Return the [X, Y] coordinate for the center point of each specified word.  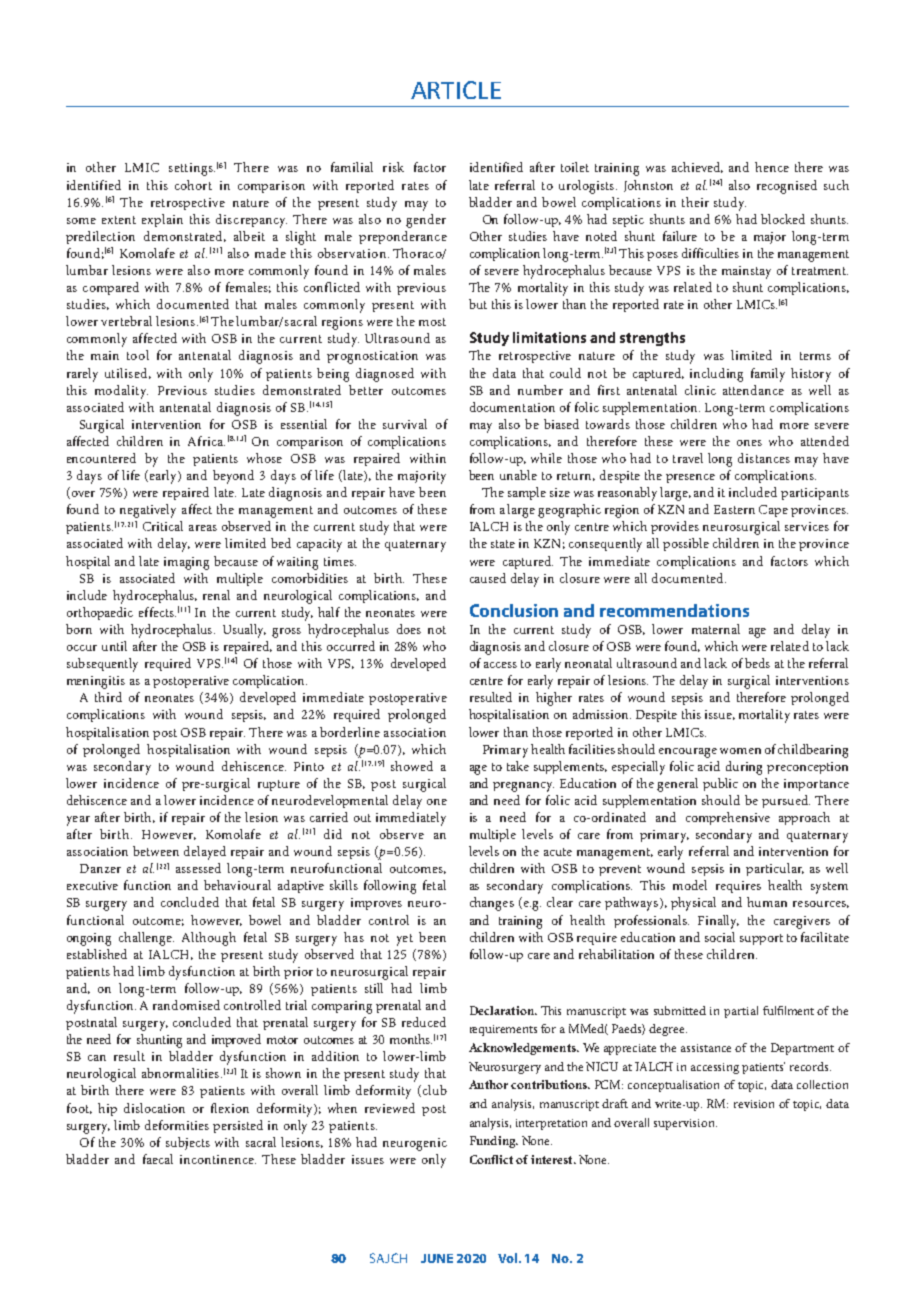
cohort [193, 185]
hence [772, 167]
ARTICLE [456, 90]
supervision [685, 1124]
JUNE [437, 1258]
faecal [158, 1159]
